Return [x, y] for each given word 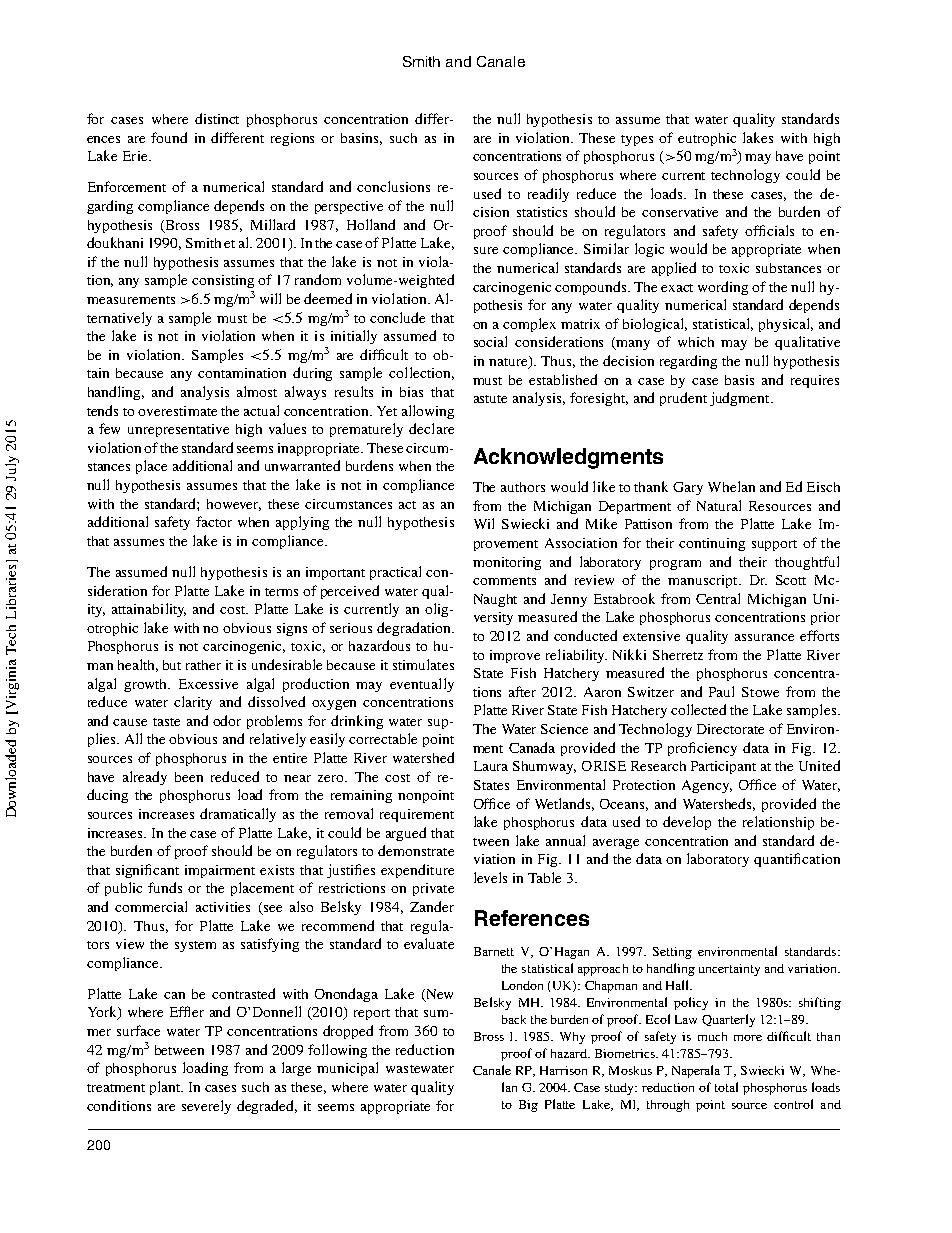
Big [528, 1106]
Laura [491, 766]
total [726, 1087]
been [189, 777]
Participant [723, 767]
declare [431, 428]
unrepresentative [178, 430]
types [637, 140]
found [169, 137]
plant [166, 1088]
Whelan [731, 486]
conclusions [393, 186]
